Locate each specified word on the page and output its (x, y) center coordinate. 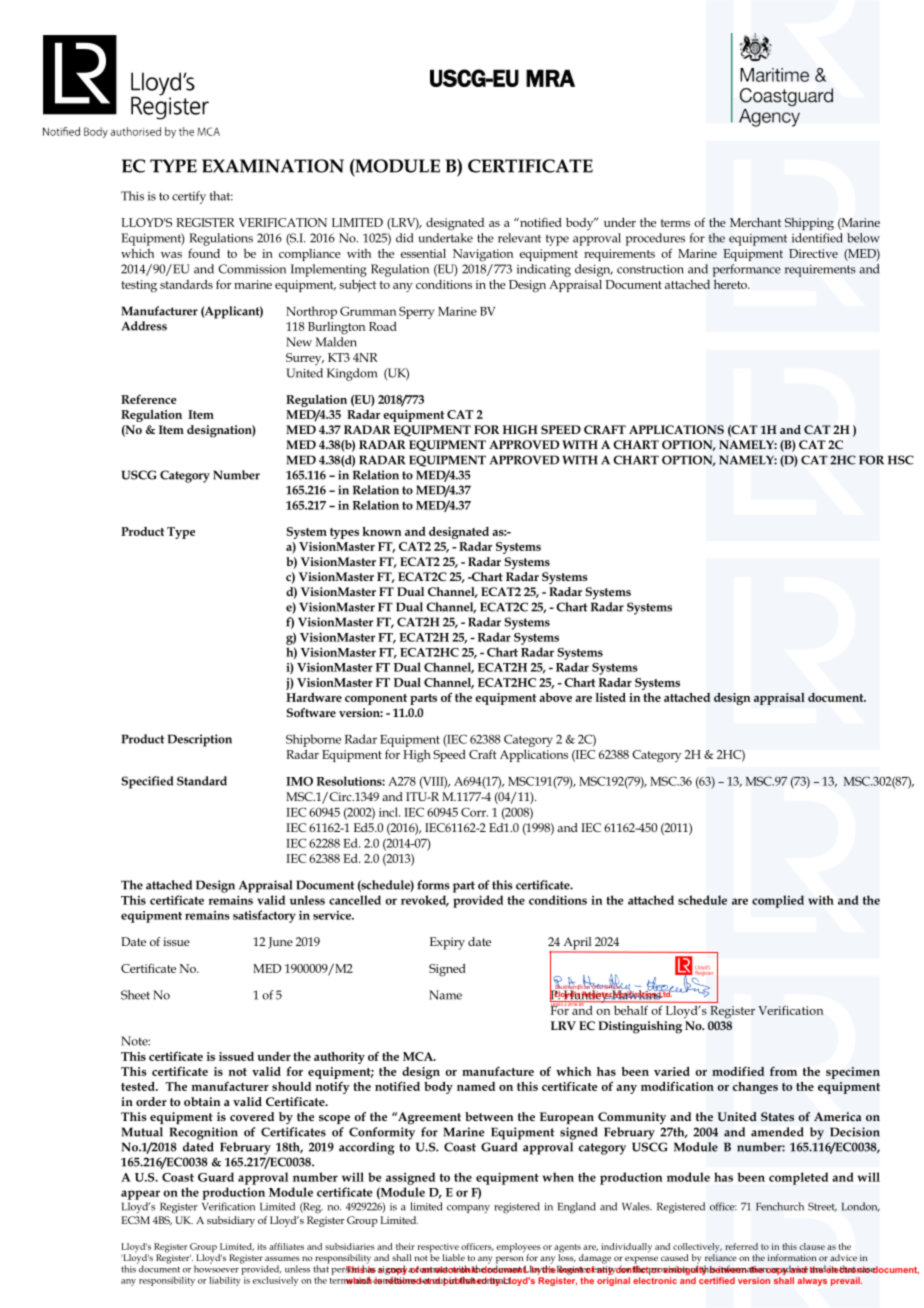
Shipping (809, 224)
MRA (550, 78)
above (555, 697)
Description (200, 740)
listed (610, 697)
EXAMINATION (273, 166)
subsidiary (231, 1221)
